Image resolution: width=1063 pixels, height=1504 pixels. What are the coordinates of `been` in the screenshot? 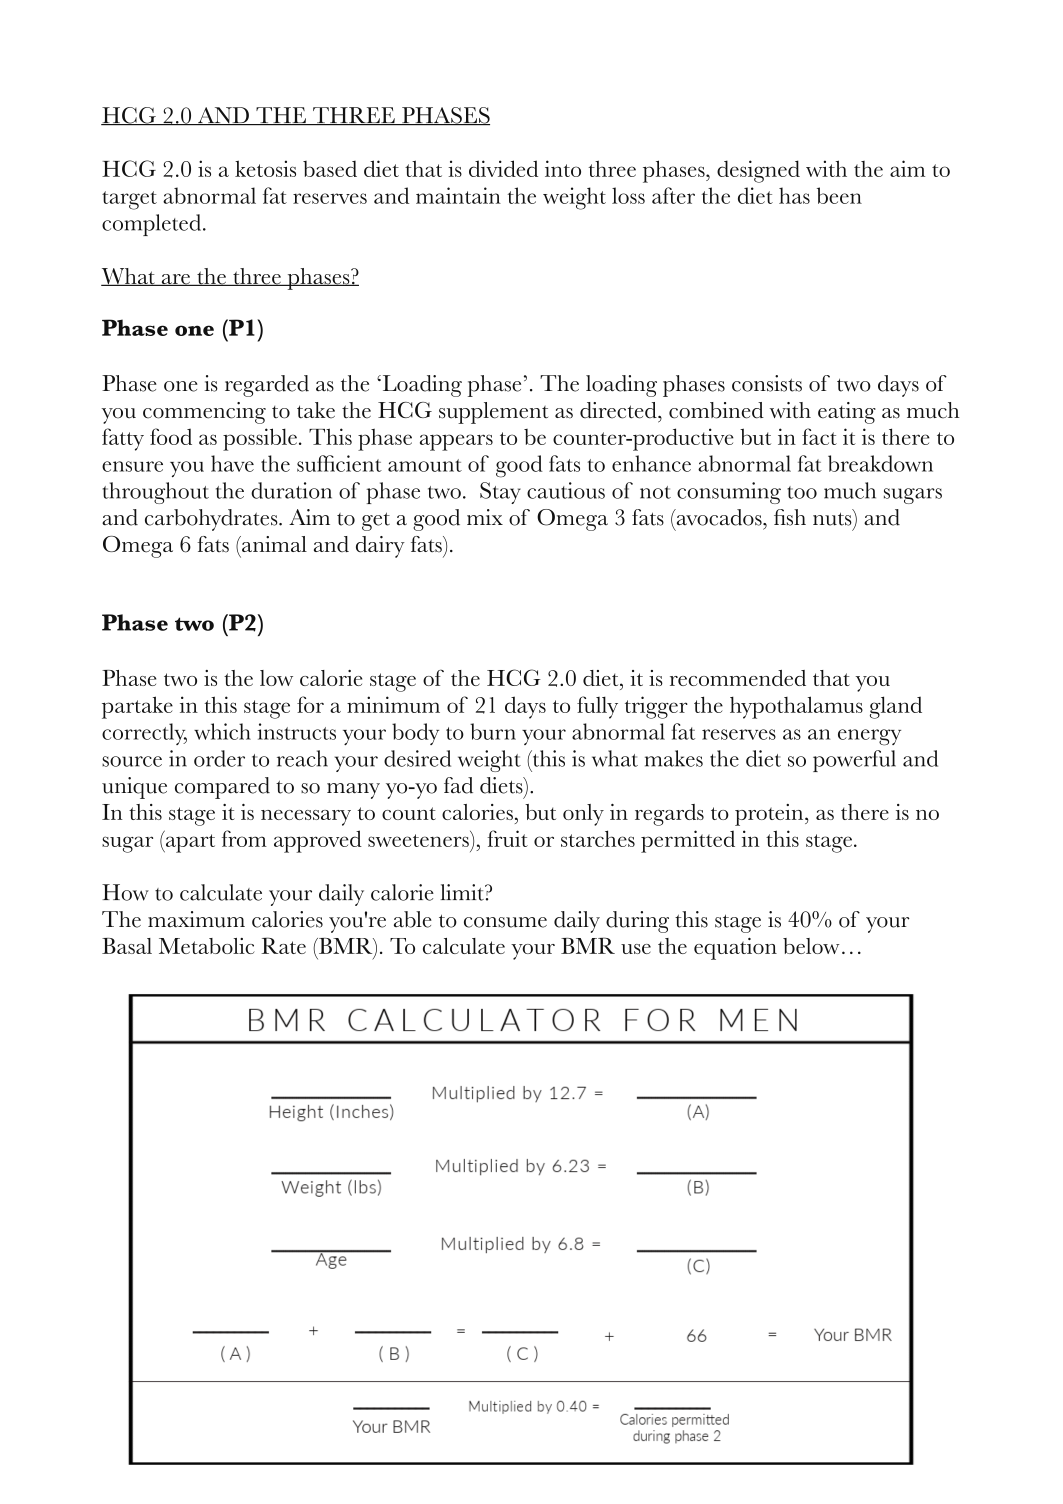 It's located at (839, 195).
